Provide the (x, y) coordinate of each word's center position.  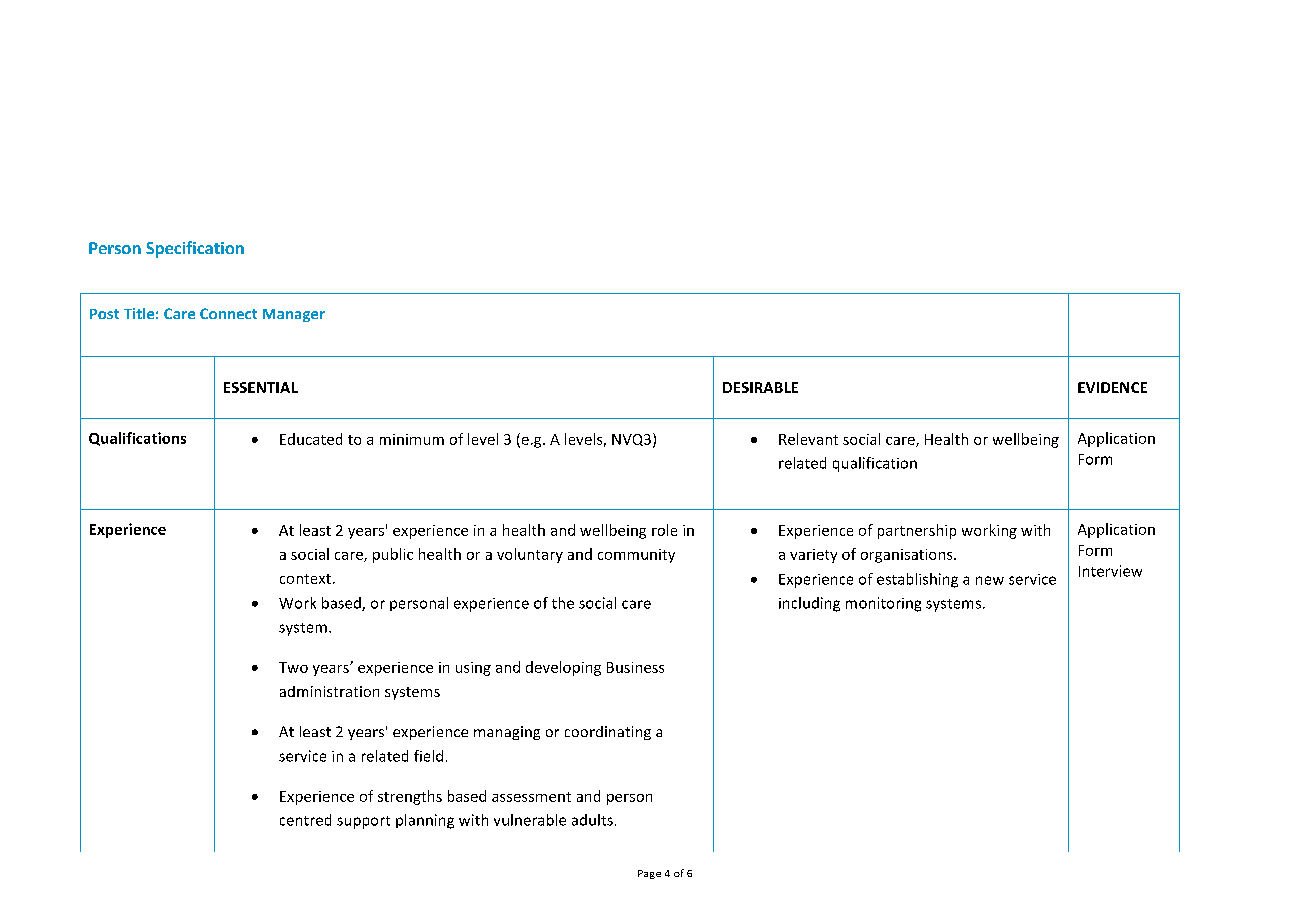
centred (305, 820)
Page (649, 874)
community (636, 556)
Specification (195, 249)
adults (592, 820)
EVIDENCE (1112, 387)
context (305, 579)
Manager (294, 315)
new (990, 580)
